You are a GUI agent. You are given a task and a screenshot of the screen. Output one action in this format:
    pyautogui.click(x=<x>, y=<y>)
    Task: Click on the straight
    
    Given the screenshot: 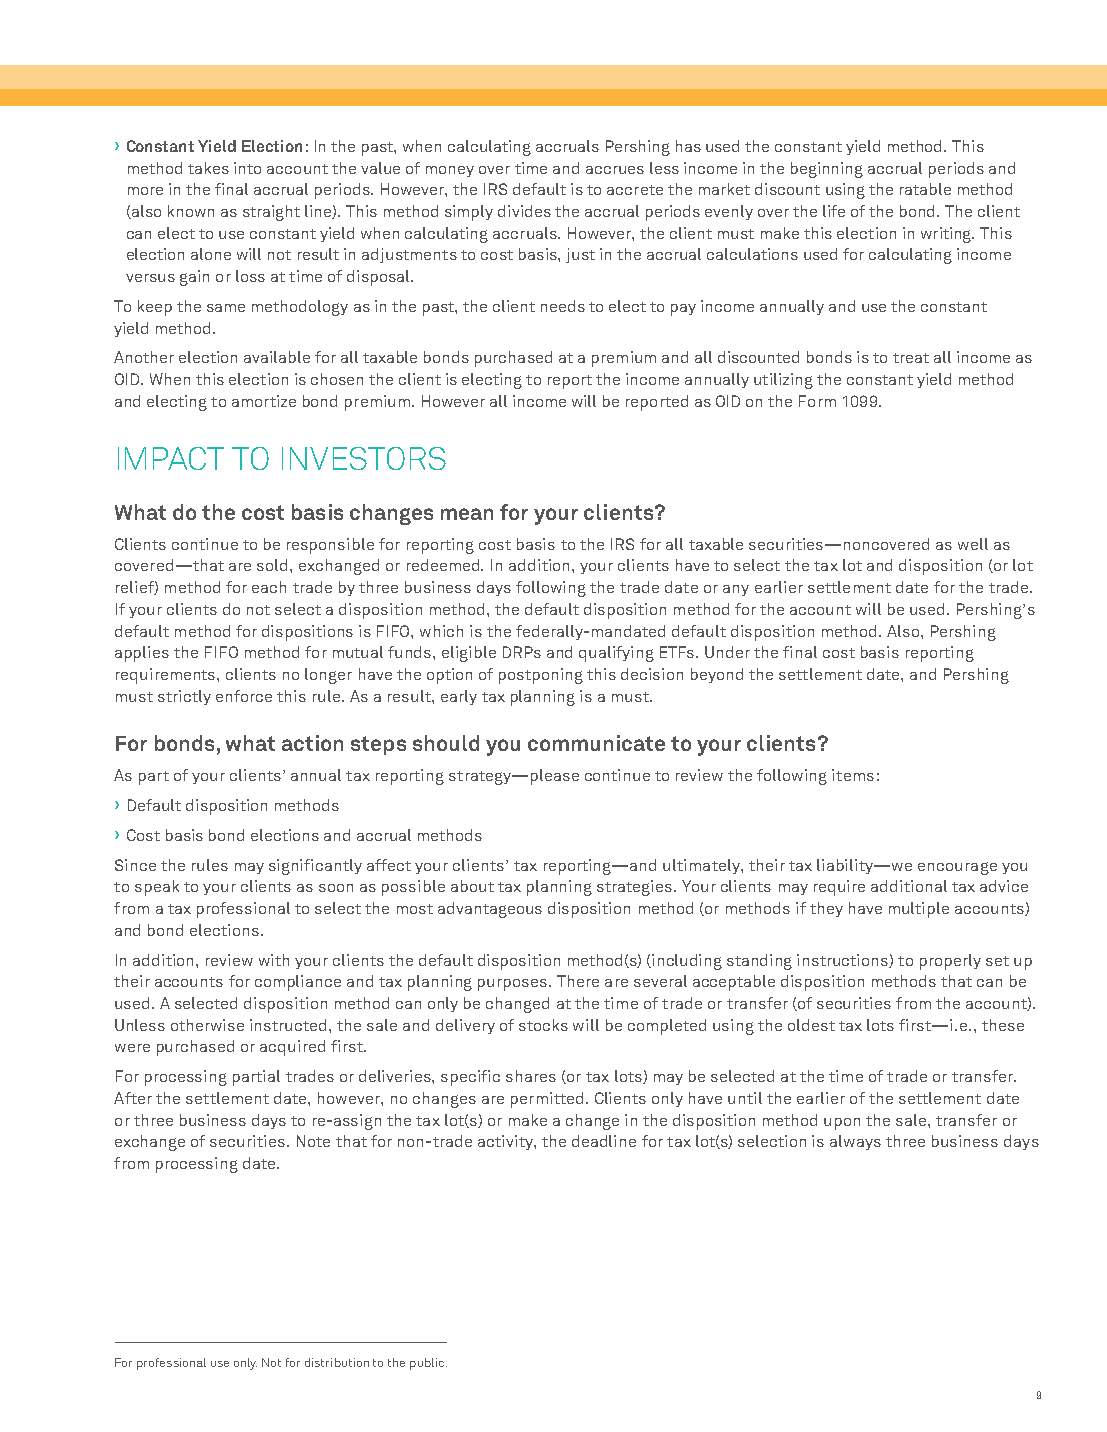 What is the action you would take?
    pyautogui.click(x=271, y=213)
